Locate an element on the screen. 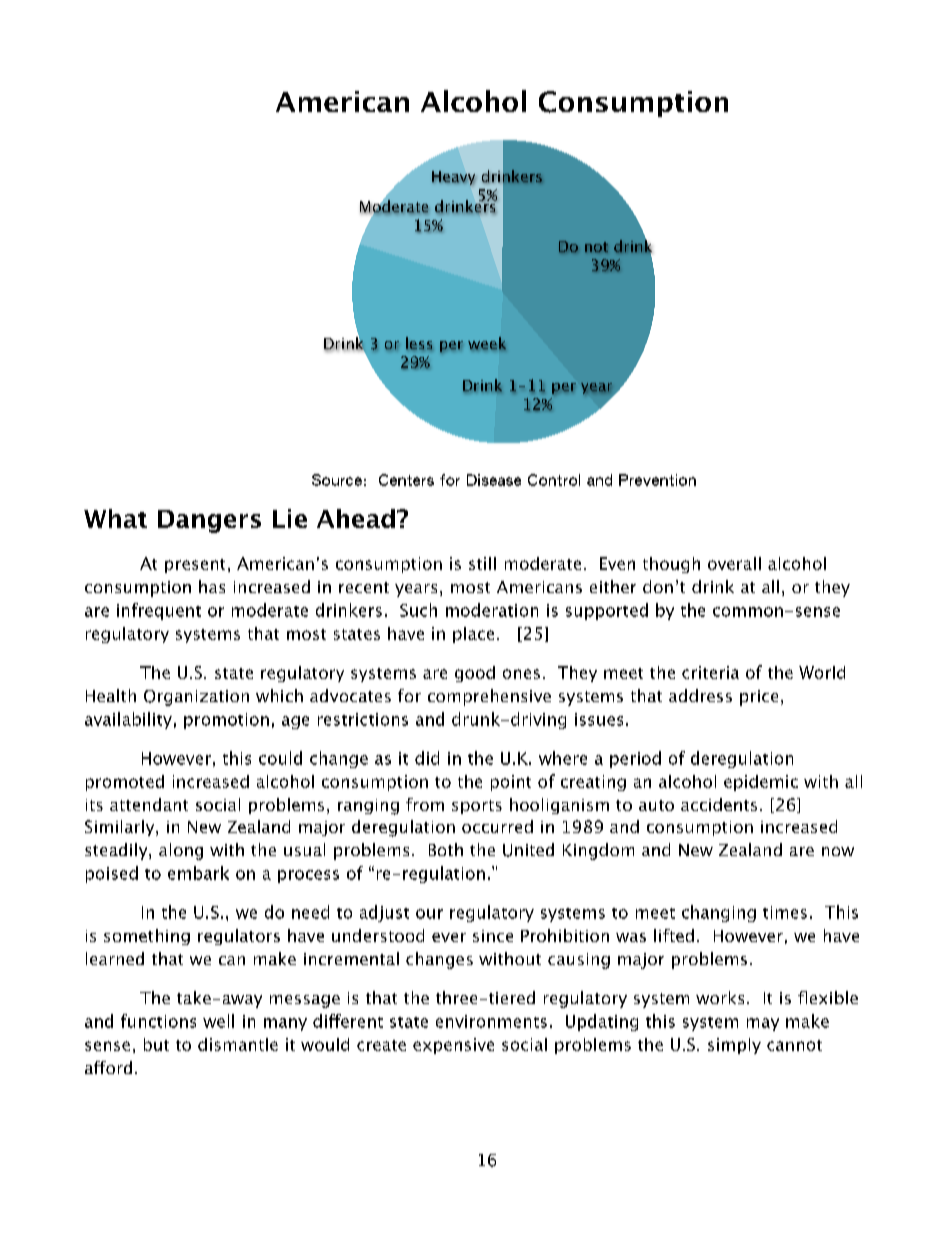 This screenshot has height=1233, width=952. overall is located at coordinates (734, 563).
